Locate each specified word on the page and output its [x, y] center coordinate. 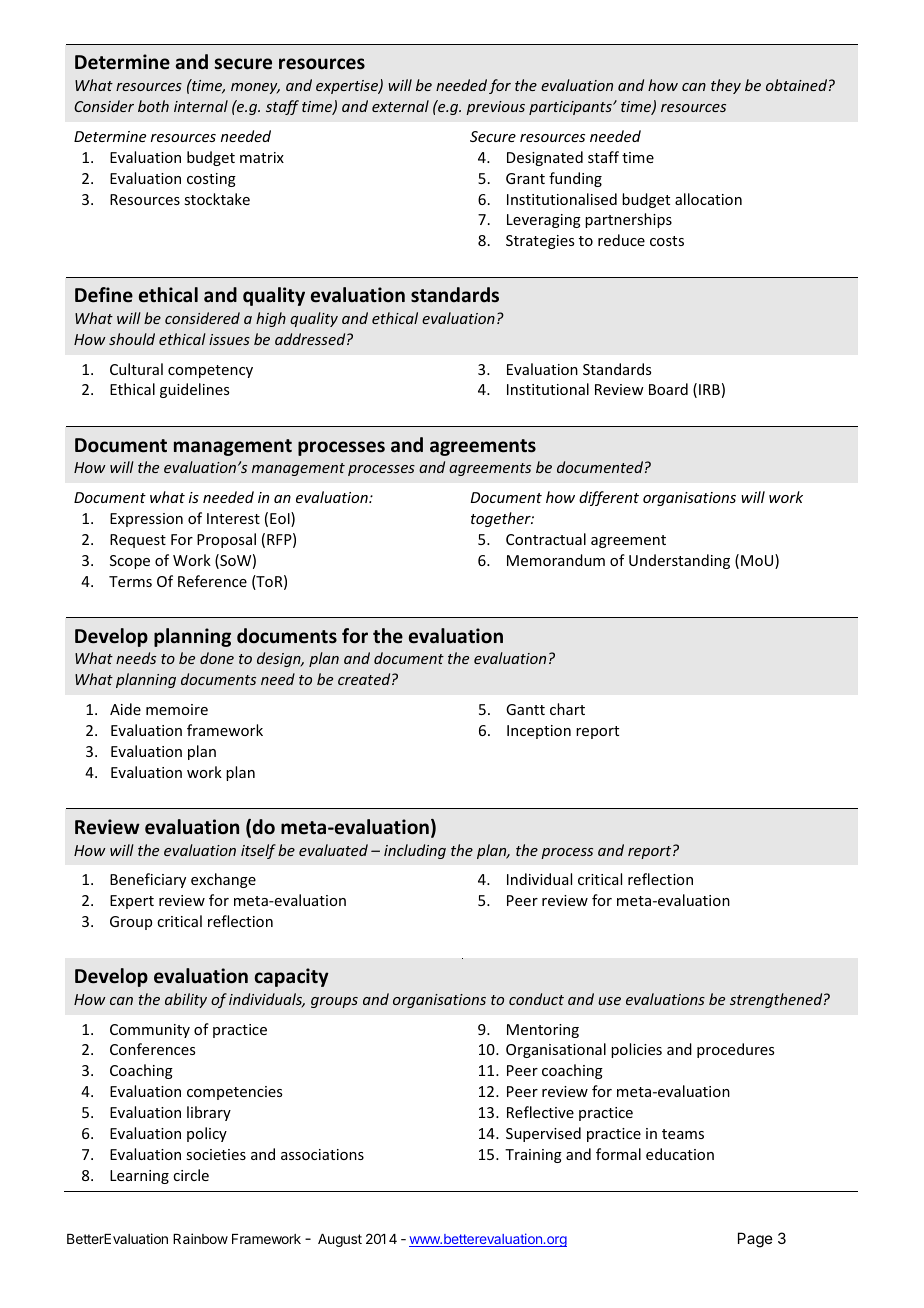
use [609, 1001]
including [415, 851]
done [217, 658]
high [271, 319]
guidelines [194, 390]
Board [668, 389]
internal [201, 106]
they [726, 86]
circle [191, 1175]
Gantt [525, 709]
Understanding [679, 561]
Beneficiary [148, 880]
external [400, 106]
